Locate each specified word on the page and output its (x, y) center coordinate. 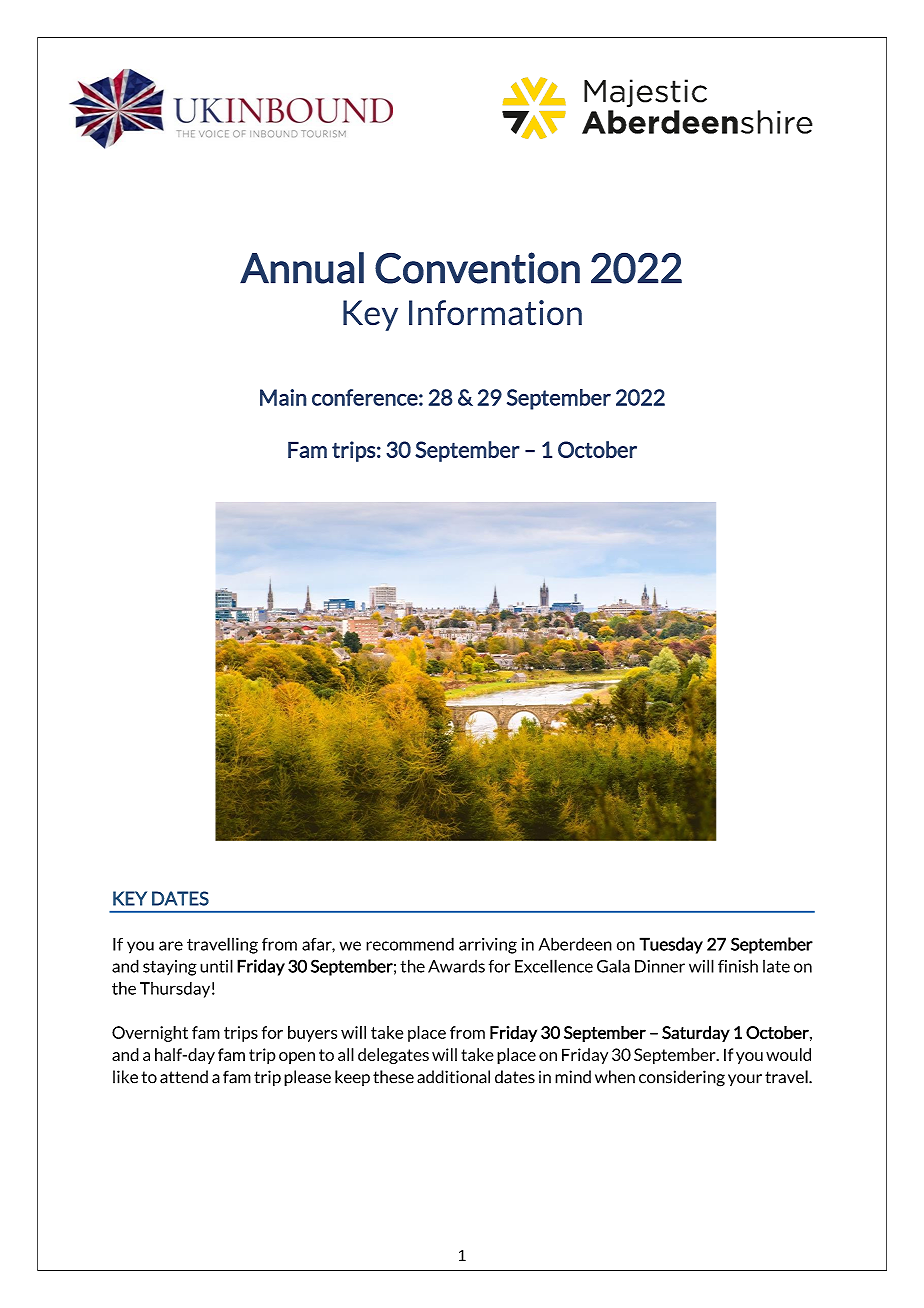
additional (453, 1077)
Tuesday (671, 945)
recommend (410, 944)
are (171, 946)
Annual (302, 268)
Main (283, 397)
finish (738, 966)
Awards (456, 966)
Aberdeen (575, 944)
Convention (477, 268)
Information (495, 313)
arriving (488, 946)
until (216, 966)
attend (184, 1077)
